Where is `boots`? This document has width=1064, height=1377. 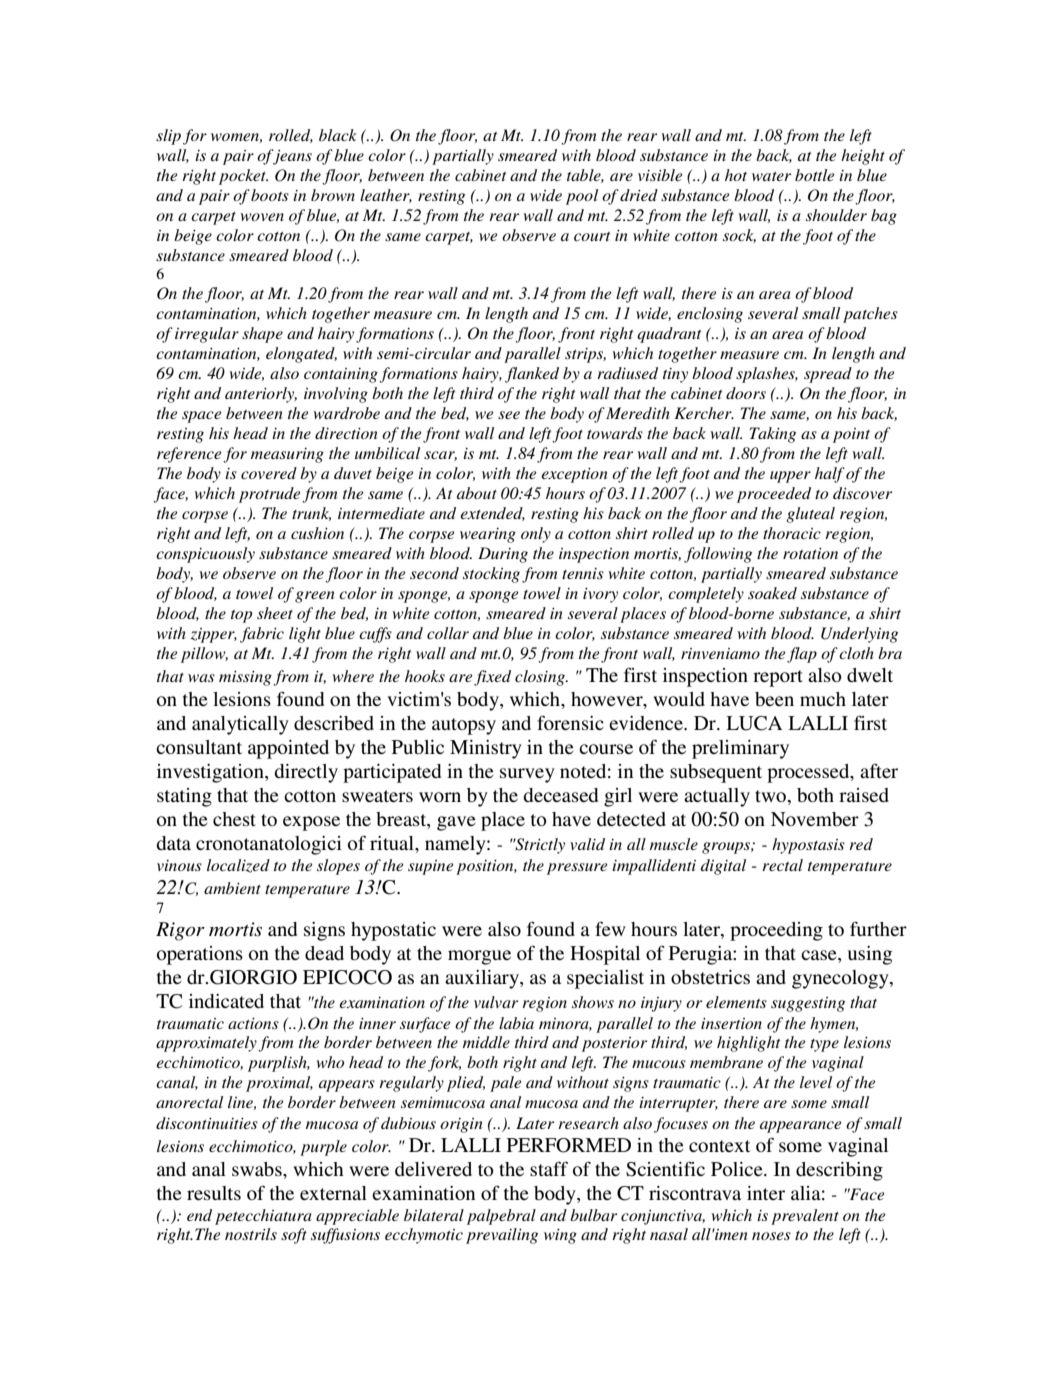 boots is located at coordinates (270, 195).
